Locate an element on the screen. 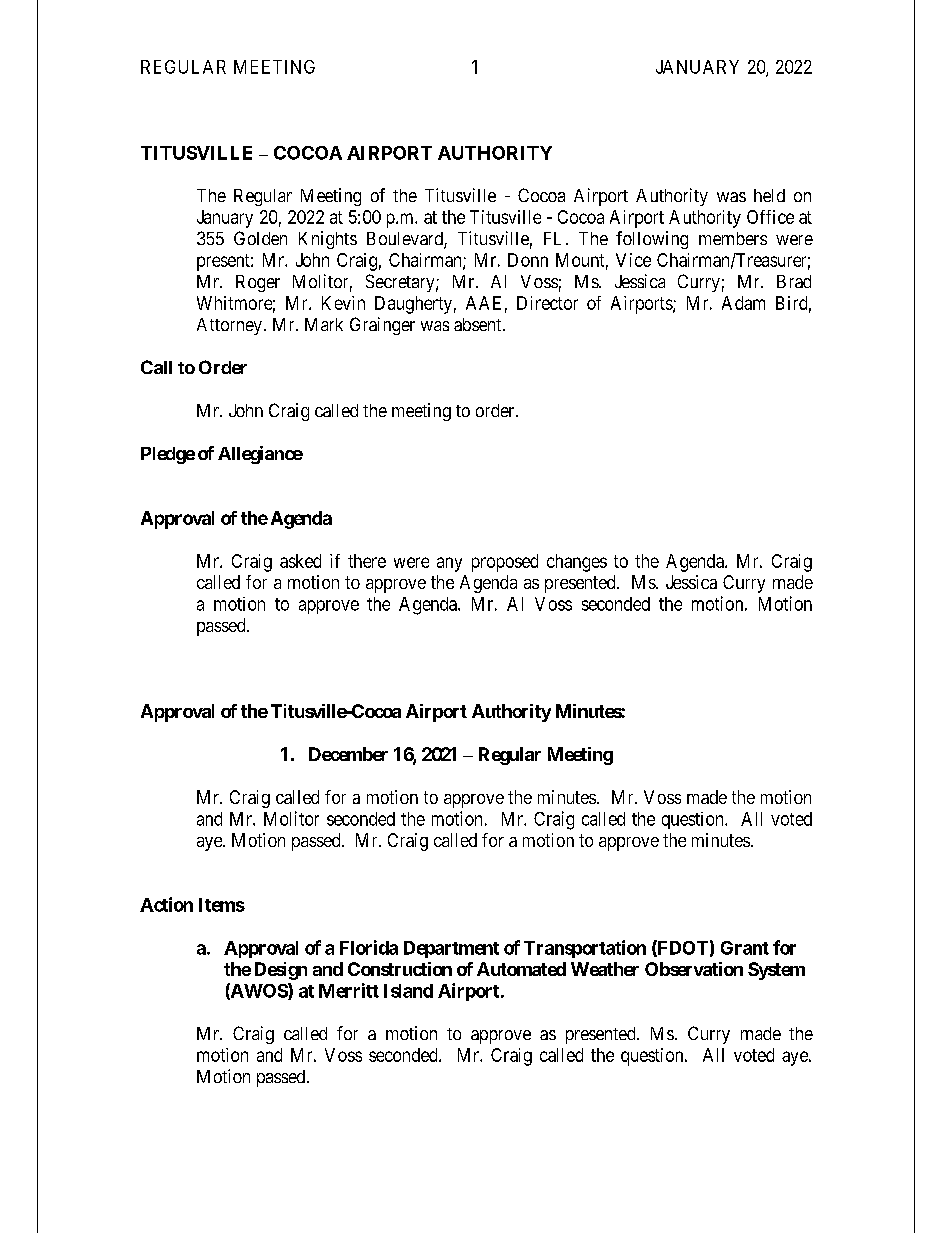  absent is located at coordinates (479, 324).
